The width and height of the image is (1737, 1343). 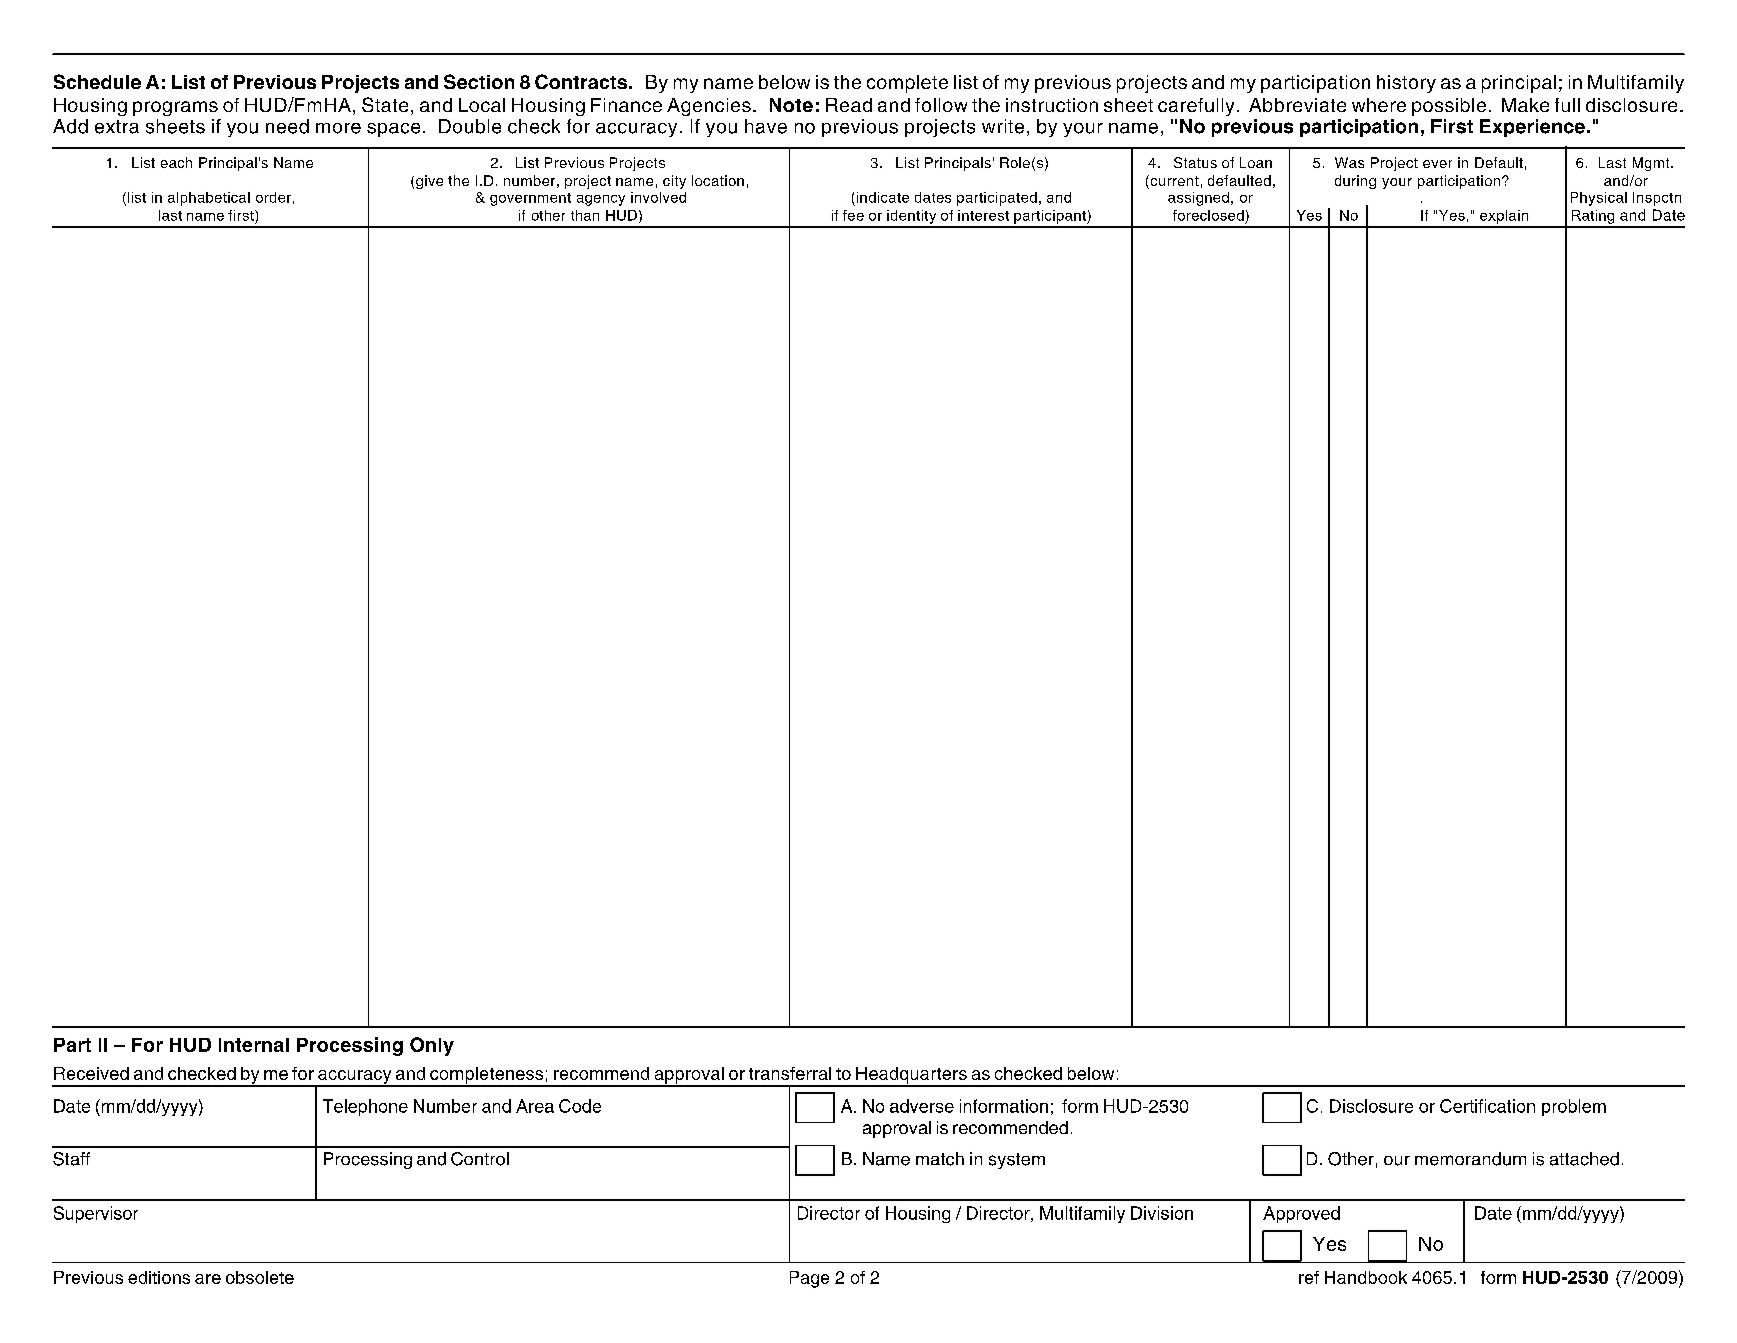 What do you see at coordinates (260, 1277) in the image?
I see `obsolete` at bounding box center [260, 1277].
